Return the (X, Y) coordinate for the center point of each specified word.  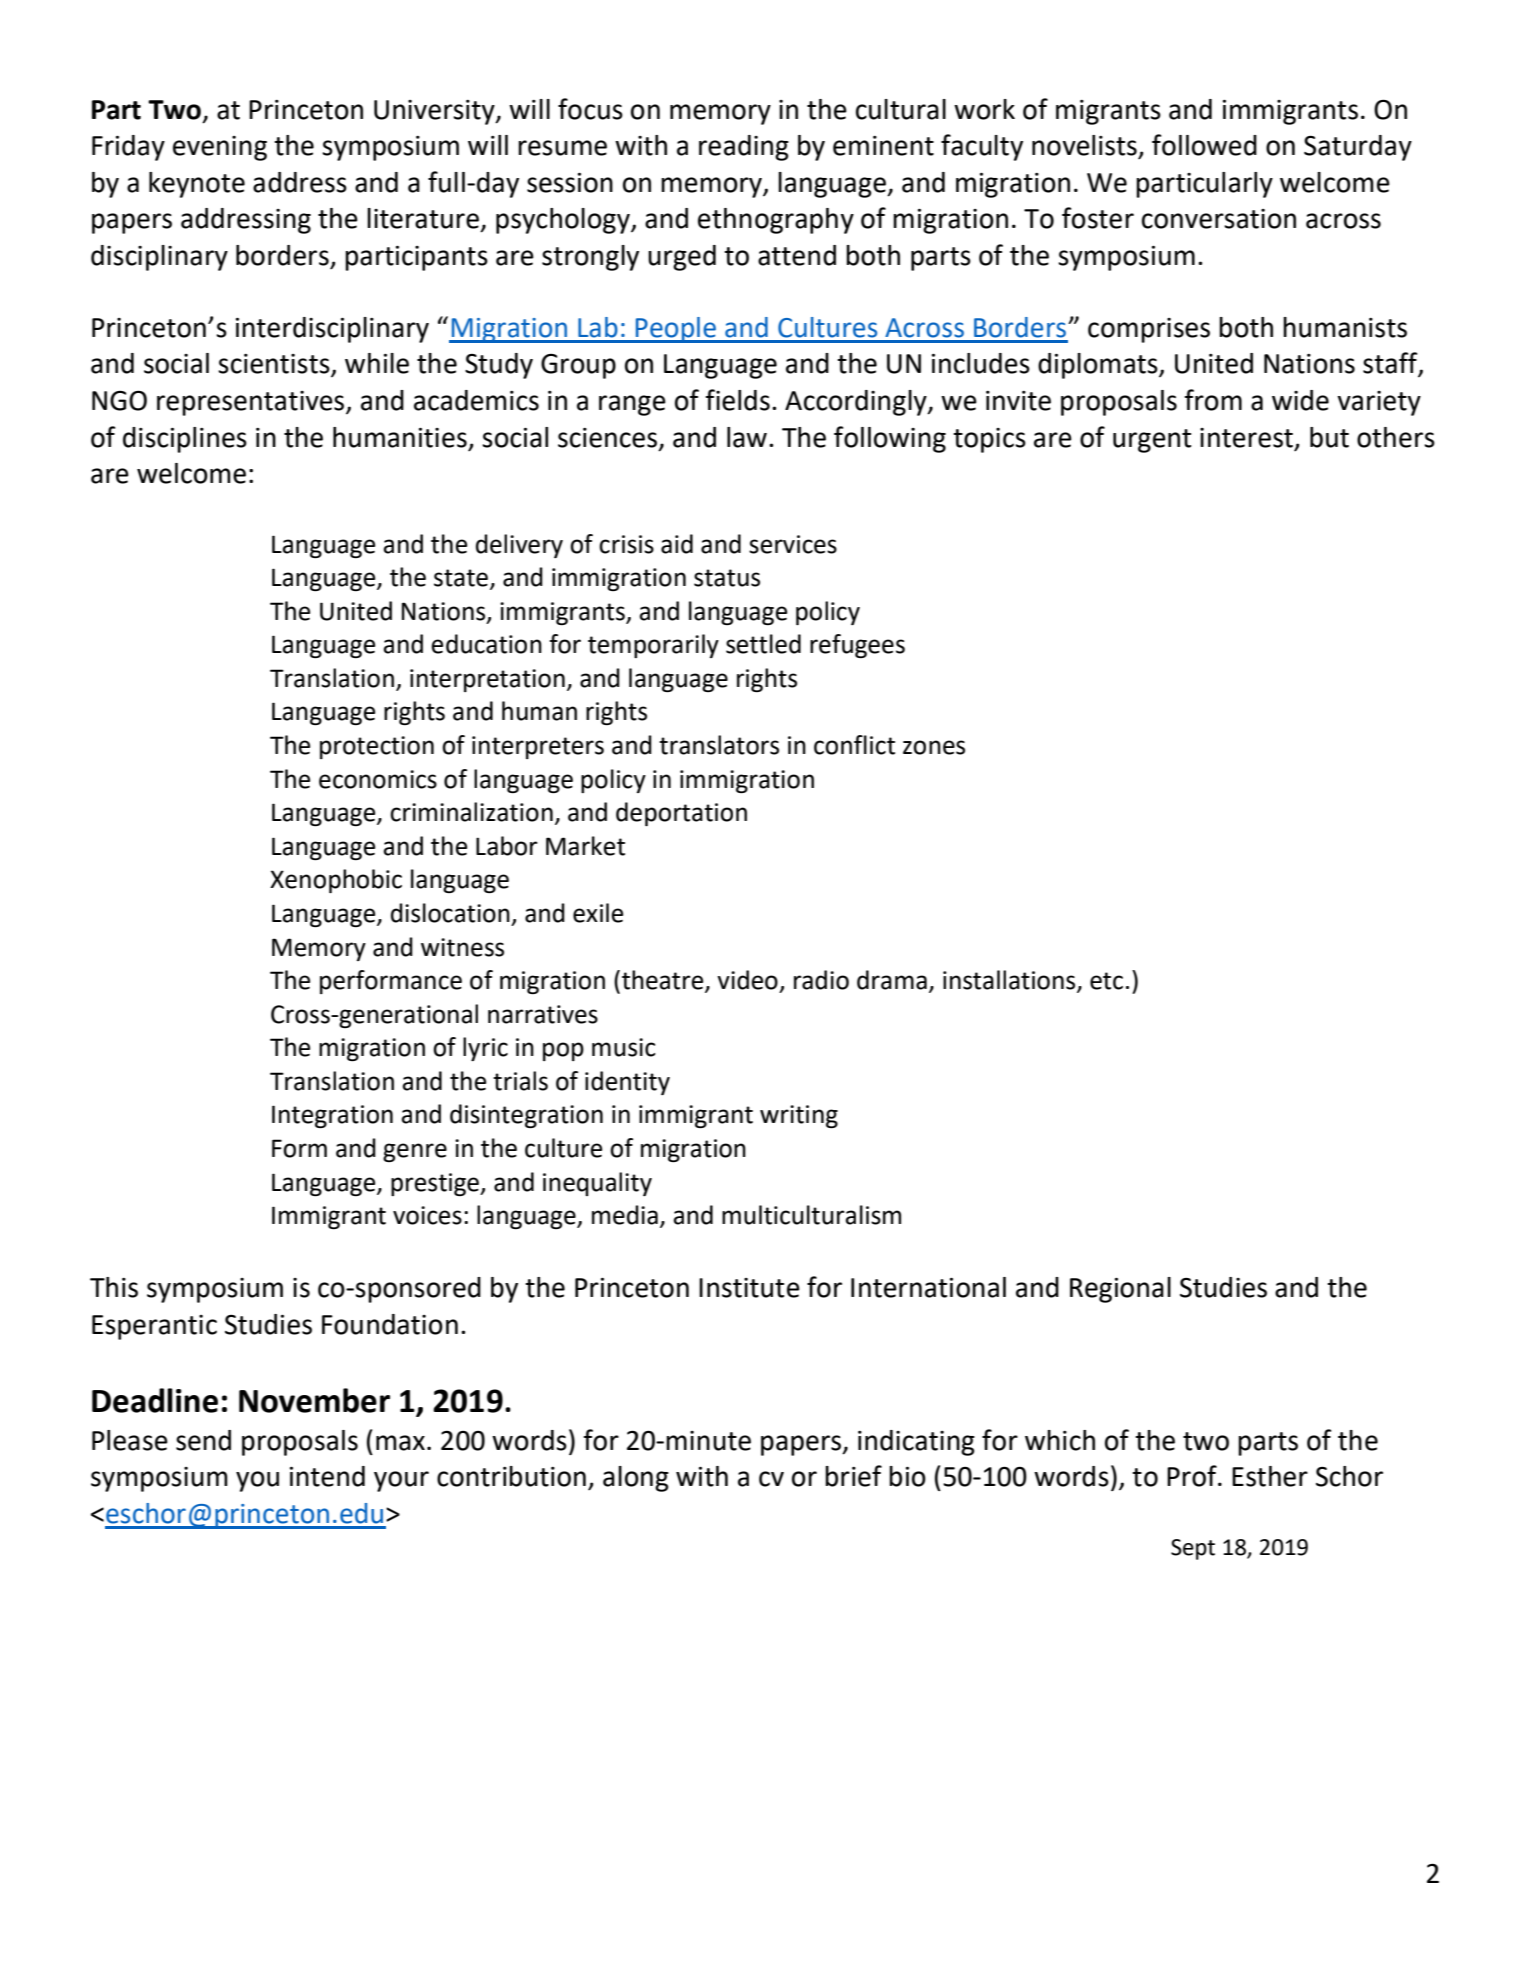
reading (744, 148)
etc (1106, 981)
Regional (1120, 1290)
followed (1204, 145)
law (747, 437)
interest (1246, 438)
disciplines (185, 440)
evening (220, 148)
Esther (1270, 1476)
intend (327, 1476)
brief (853, 1476)
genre (415, 1152)
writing (799, 1116)
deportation (681, 814)
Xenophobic (336, 881)
